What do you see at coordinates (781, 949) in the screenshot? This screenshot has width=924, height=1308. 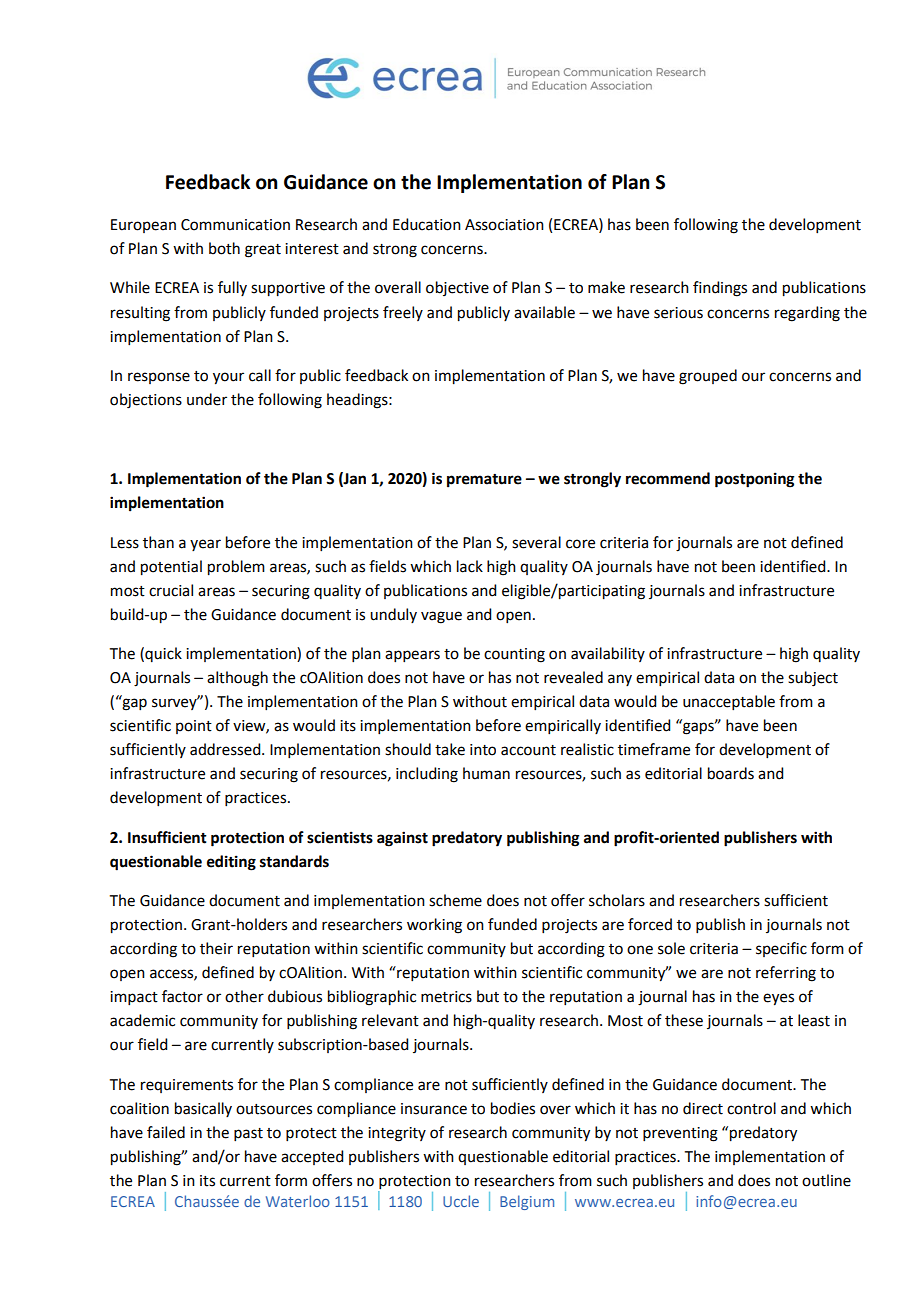 I see `specific` at bounding box center [781, 949].
